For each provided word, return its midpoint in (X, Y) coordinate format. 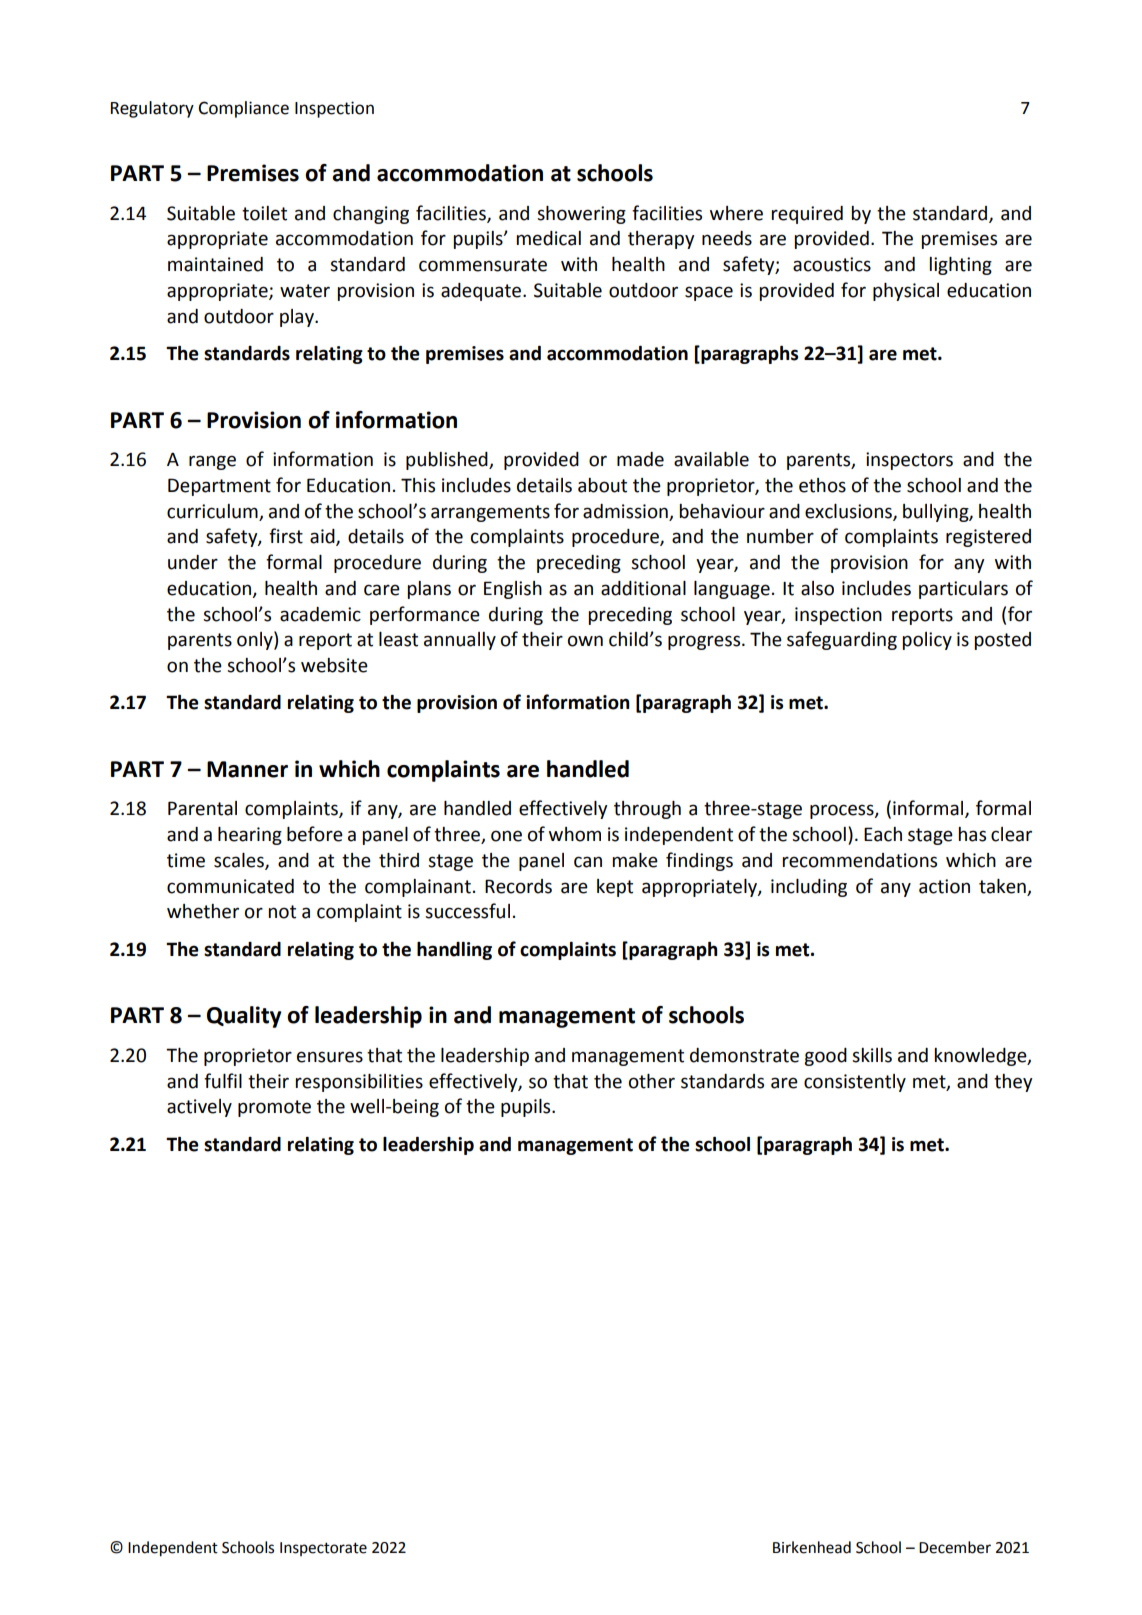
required (807, 215)
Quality (244, 1017)
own (585, 641)
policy (927, 641)
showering (581, 215)
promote (274, 1108)
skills (872, 1055)
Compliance (243, 109)
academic (320, 614)
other (652, 1081)
